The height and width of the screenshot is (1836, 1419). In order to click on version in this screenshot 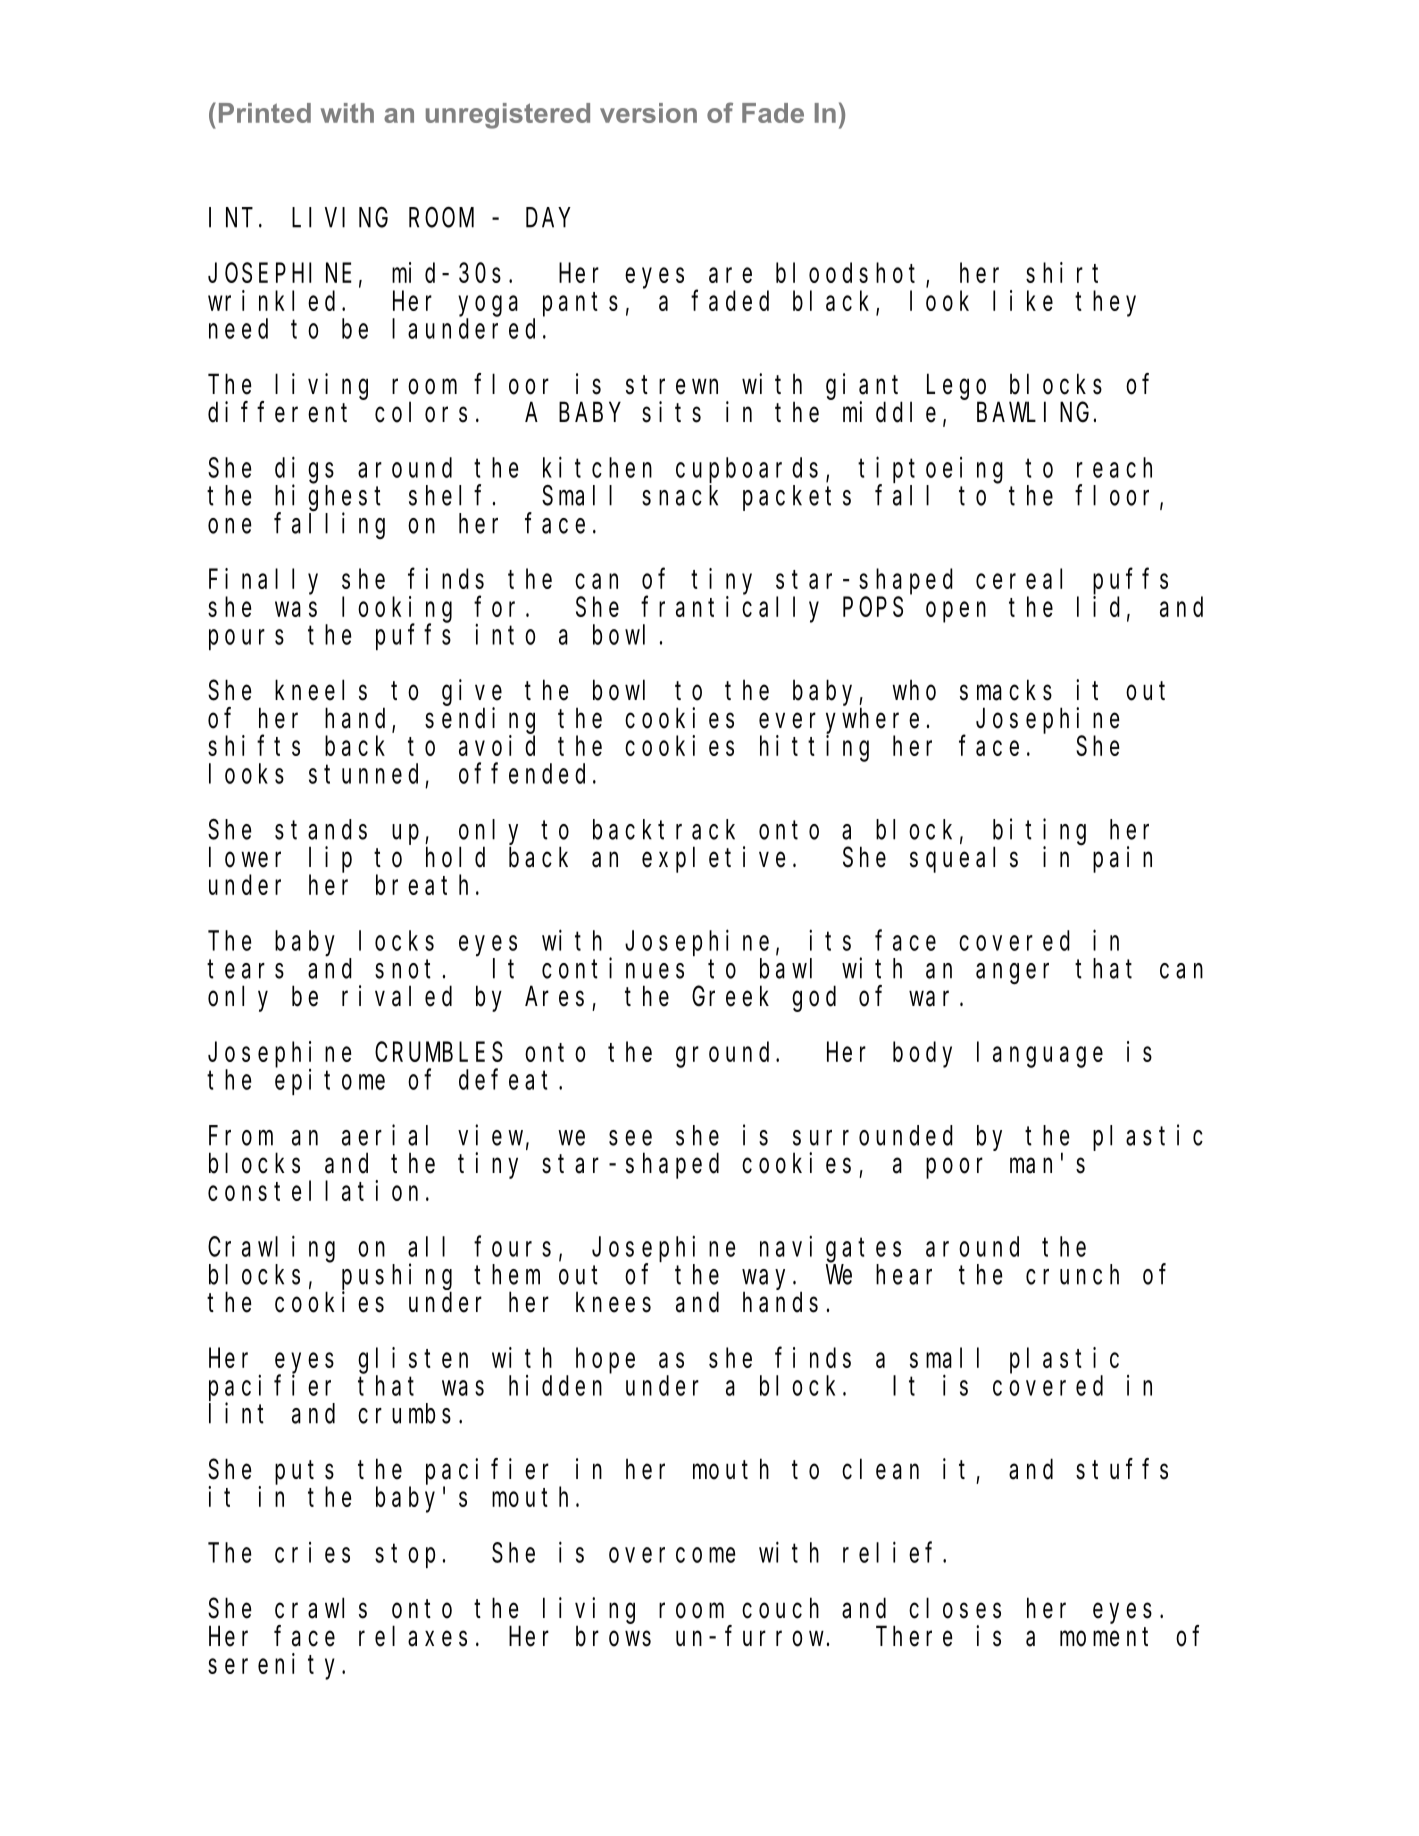, I will do `click(648, 113)`.
